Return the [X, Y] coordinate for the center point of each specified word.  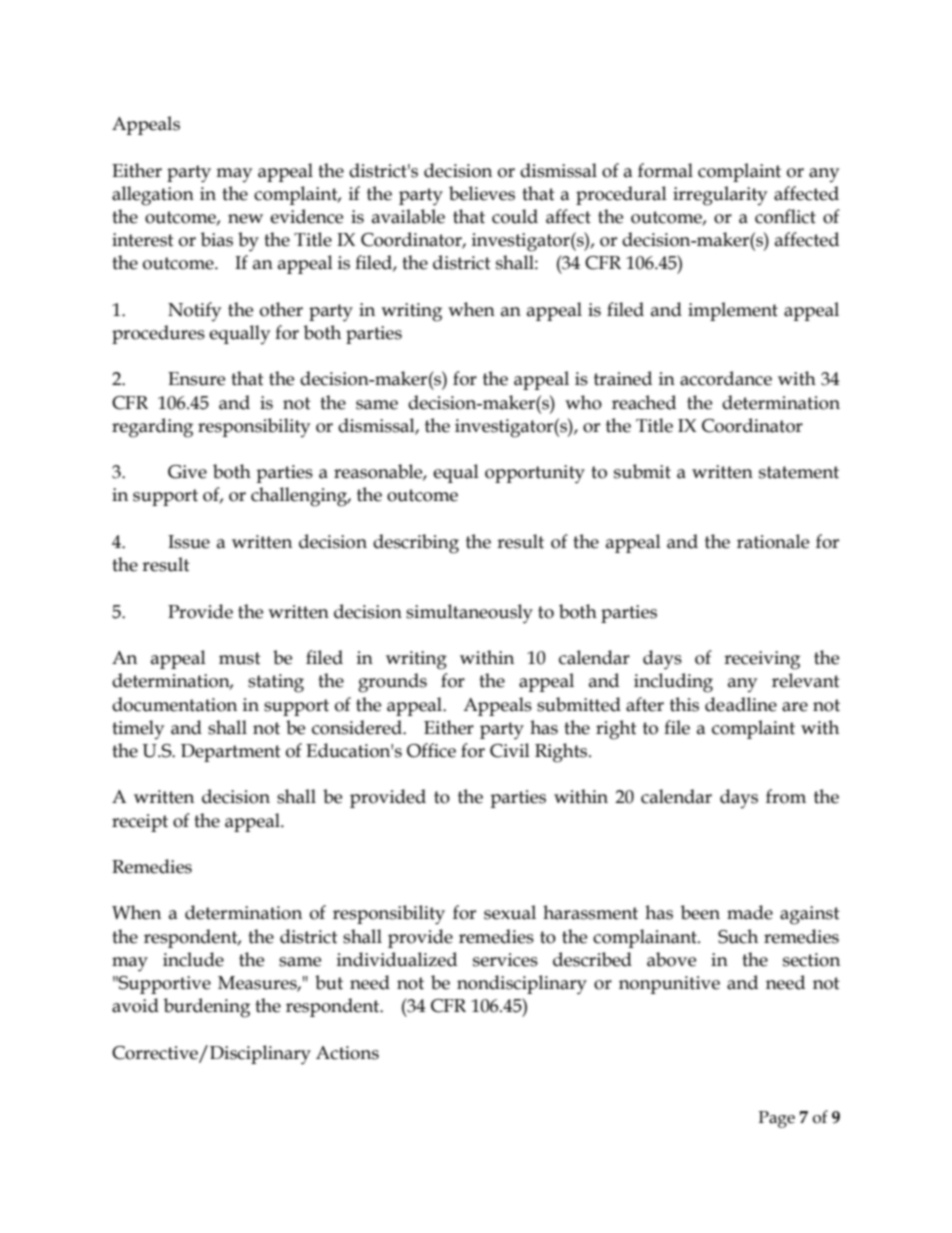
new [245, 219]
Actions [347, 1053]
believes [482, 193]
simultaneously [469, 614]
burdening [207, 1008]
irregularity [720, 196]
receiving [762, 660]
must [240, 658]
